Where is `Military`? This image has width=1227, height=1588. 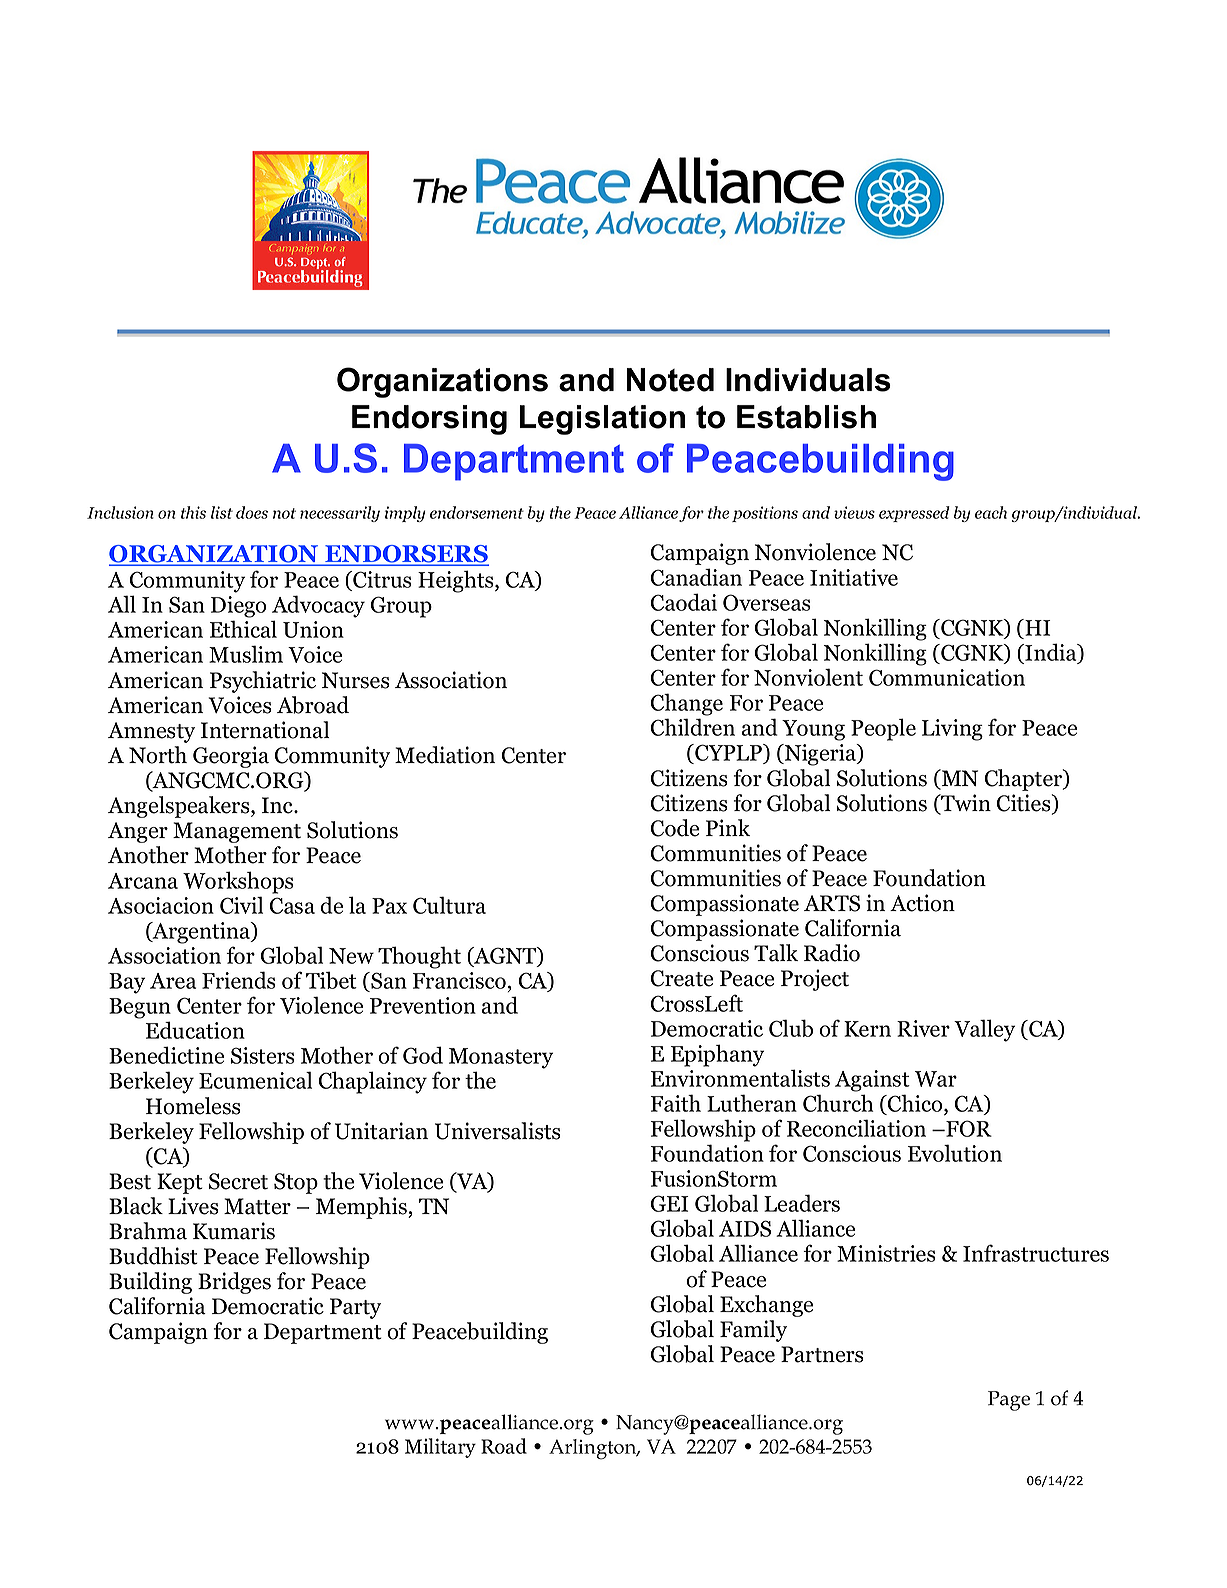
Military is located at coordinates (440, 1448).
